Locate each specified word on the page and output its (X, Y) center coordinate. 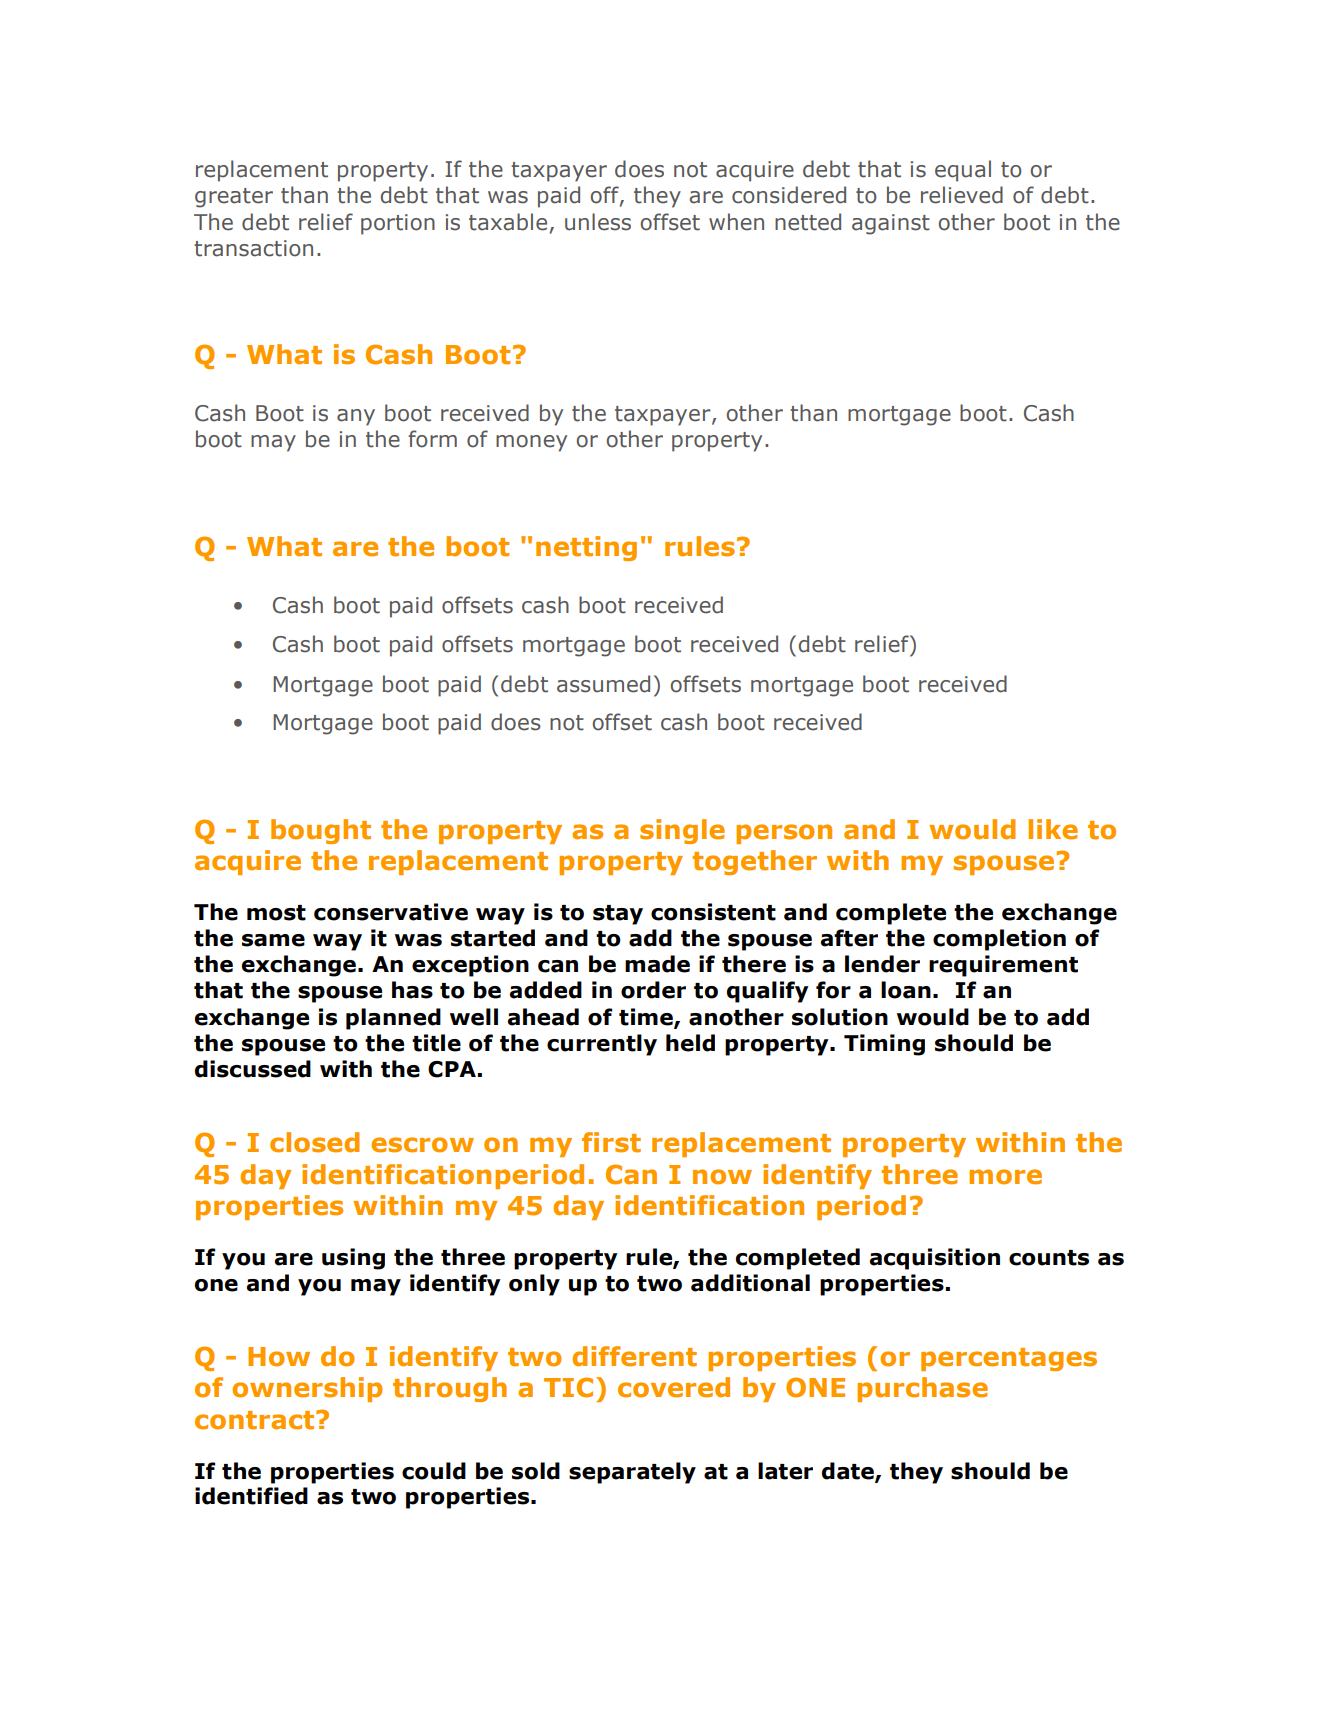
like (1053, 829)
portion (398, 224)
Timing (884, 1045)
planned (393, 1019)
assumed (603, 684)
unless (598, 222)
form (432, 439)
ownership (307, 1389)
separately (632, 1473)
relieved (962, 195)
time (647, 1017)
